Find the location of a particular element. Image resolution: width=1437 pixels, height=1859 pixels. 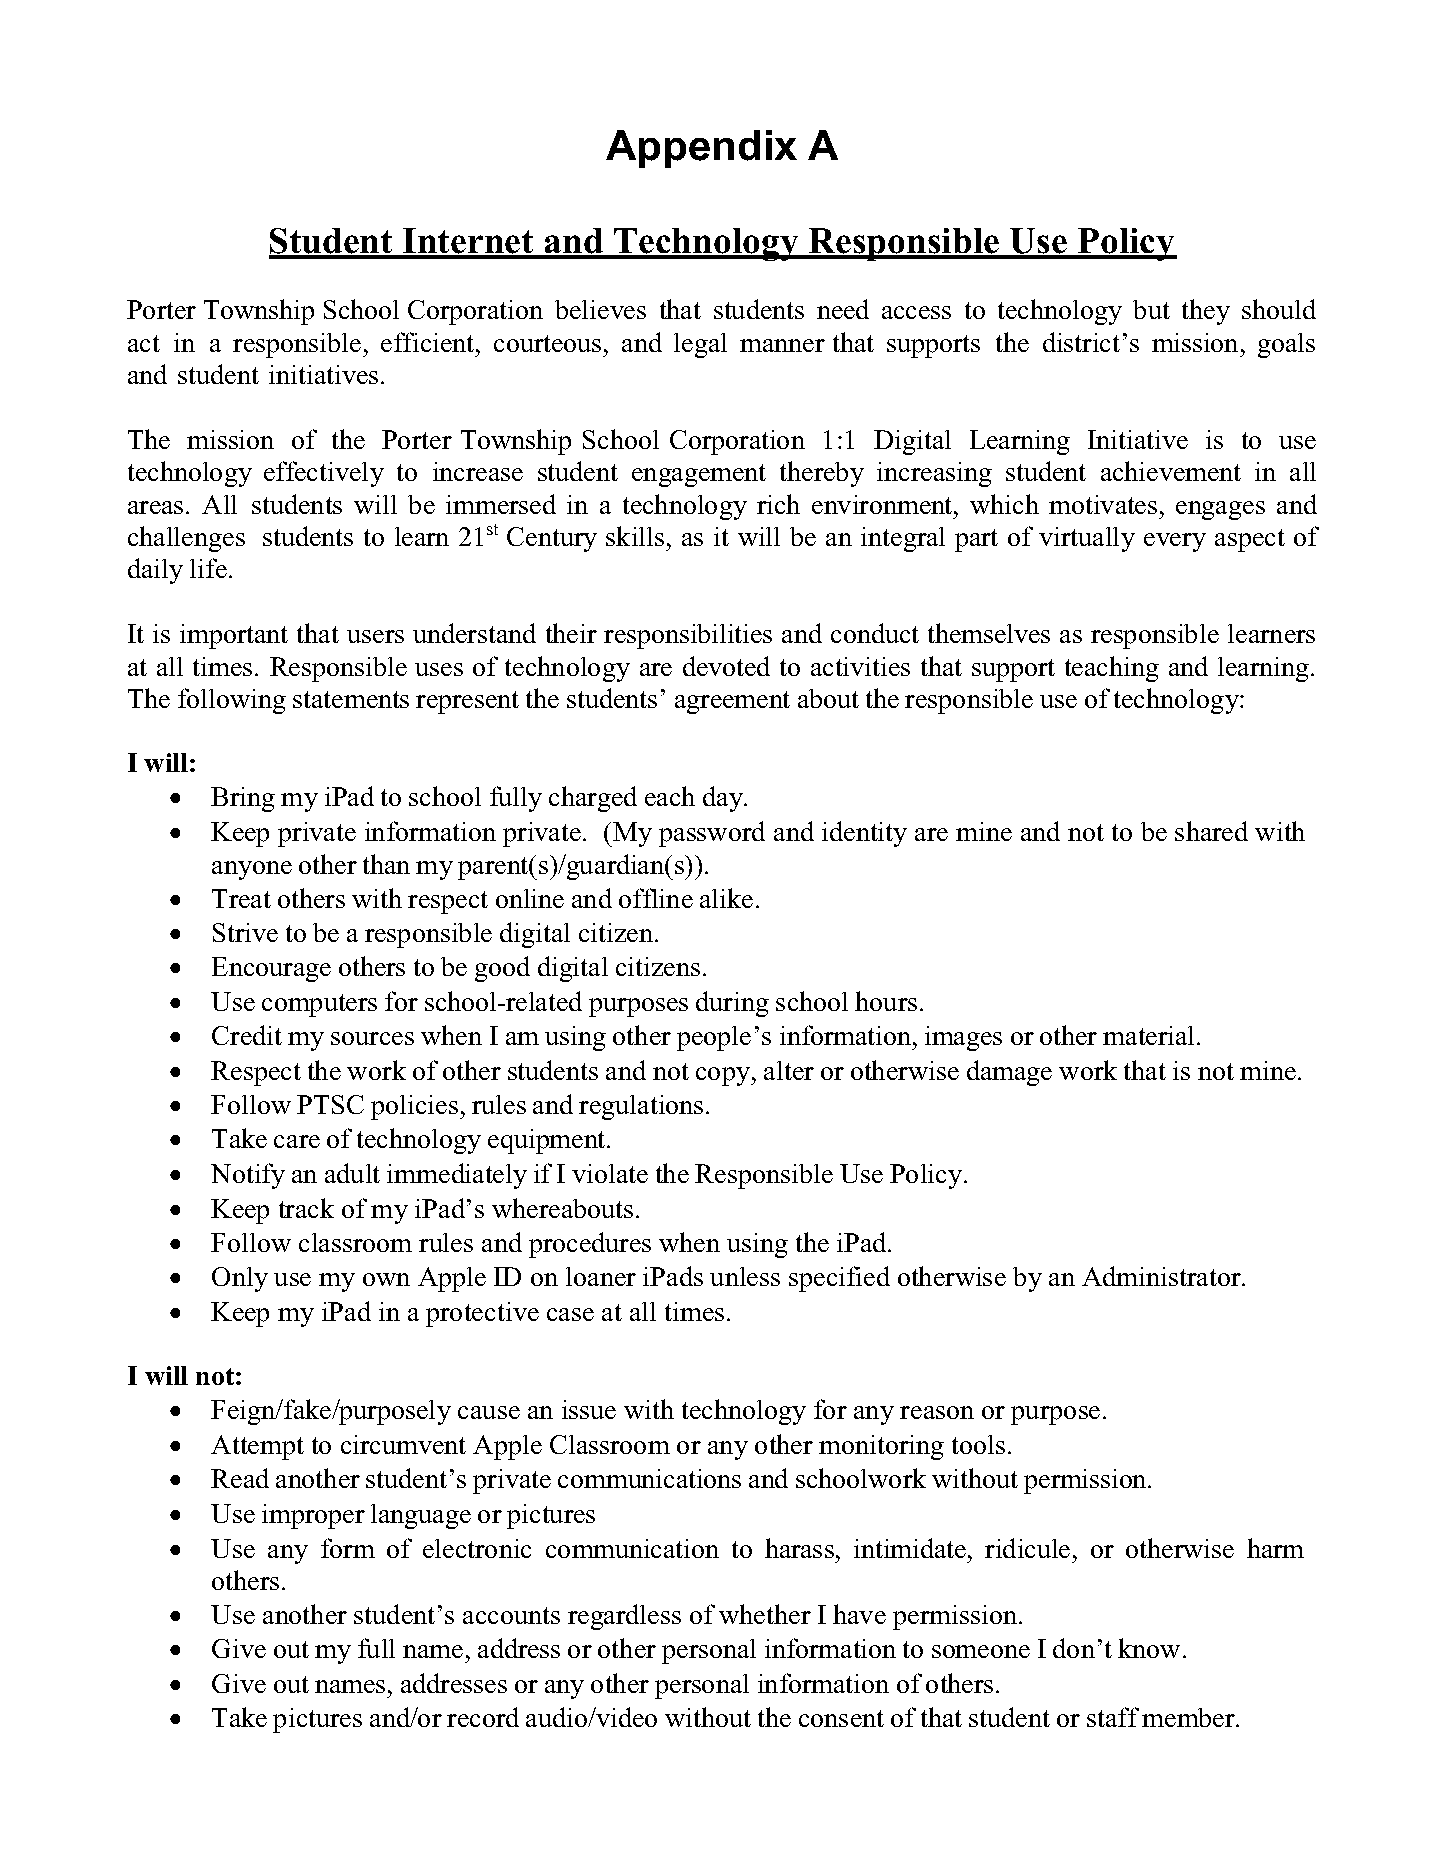

know is located at coordinates (1149, 1648).
